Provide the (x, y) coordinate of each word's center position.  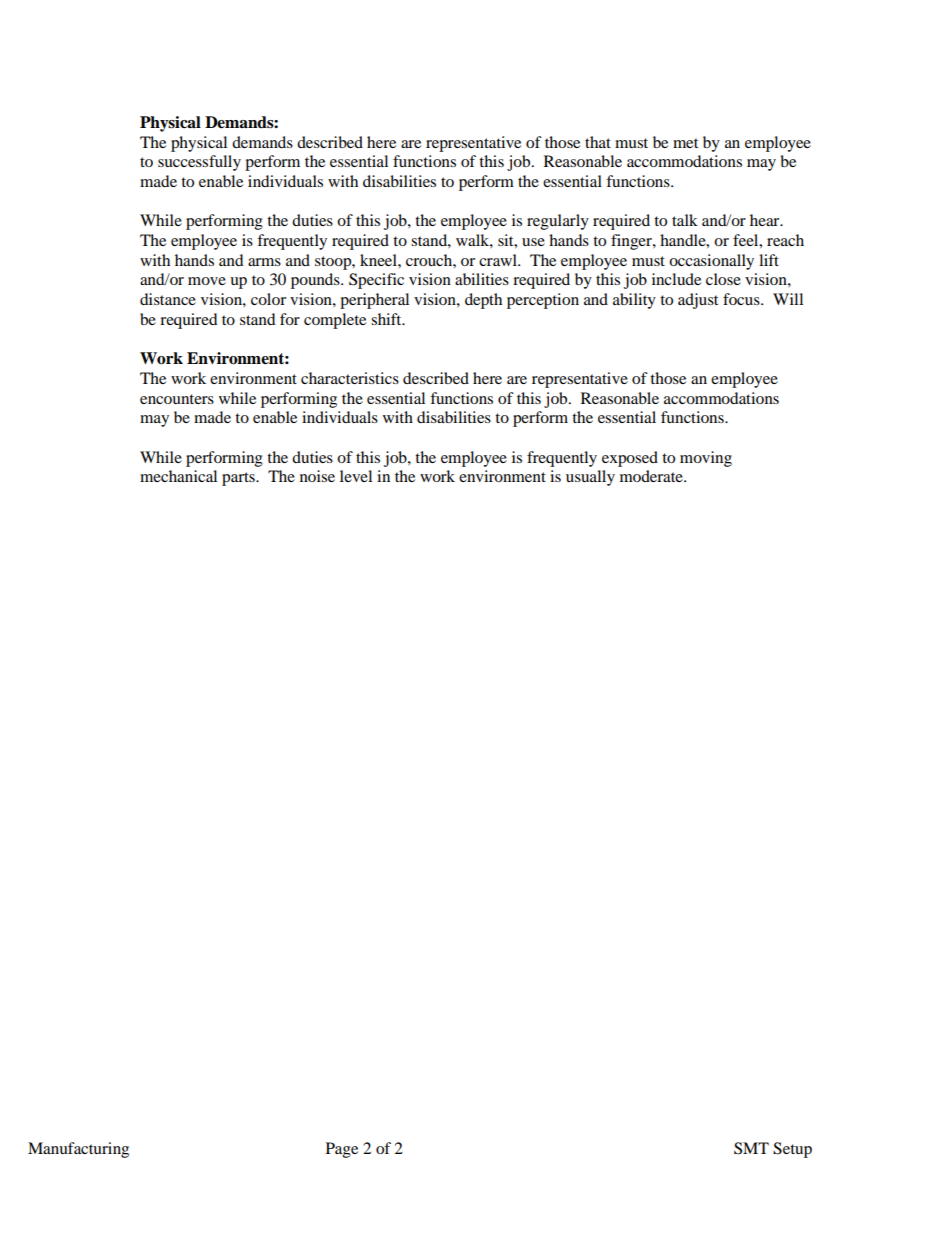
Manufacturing (78, 1150)
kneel (379, 260)
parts (239, 479)
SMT (751, 1148)
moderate (652, 476)
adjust (698, 301)
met (685, 143)
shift (387, 319)
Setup (792, 1150)
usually (590, 478)
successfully (199, 163)
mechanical (178, 476)
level (356, 476)
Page (342, 1150)
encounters (177, 399)
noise (317, 476)
